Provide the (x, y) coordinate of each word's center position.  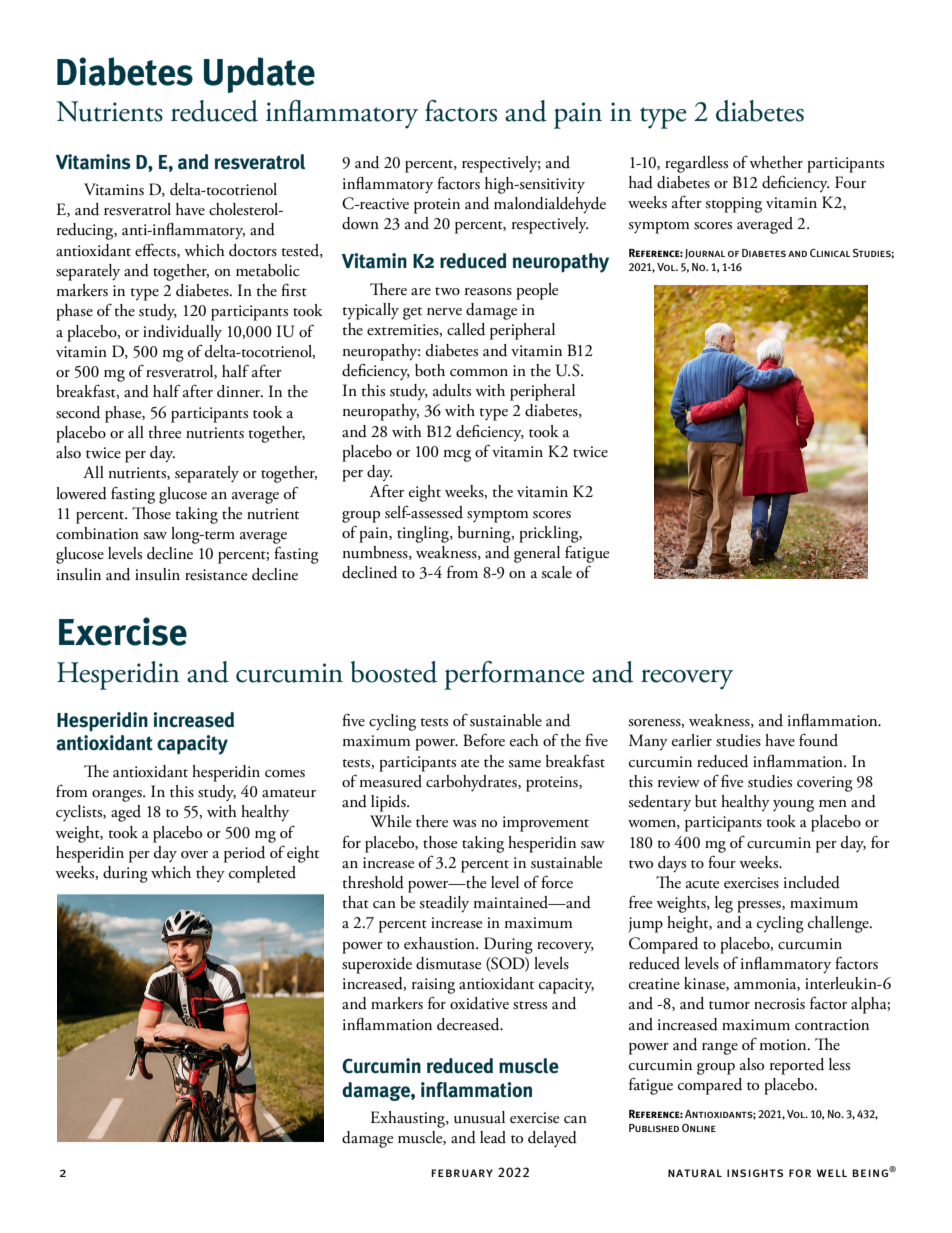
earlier (692, 740)
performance (514, 675)
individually (182, 333)
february (462, 1173)
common (479, 373)
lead (493, 1137)
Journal (705, 254)
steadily (444, 904)
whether (776, 162)
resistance (216, 575)
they (210, 874)
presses (760, 907)
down (360, 223)
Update (259, 75)
